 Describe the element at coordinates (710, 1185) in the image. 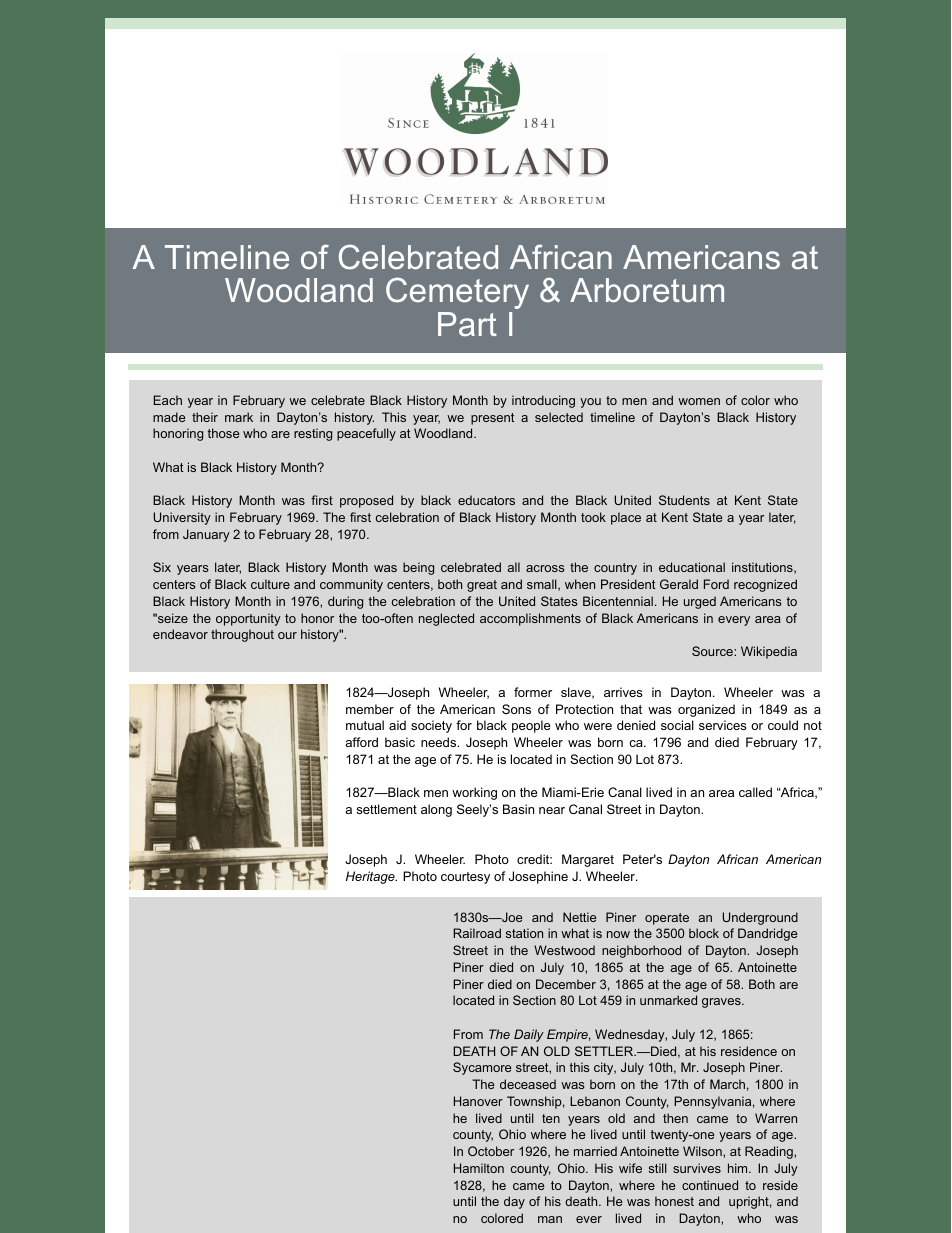

I see `continued` at that location.
